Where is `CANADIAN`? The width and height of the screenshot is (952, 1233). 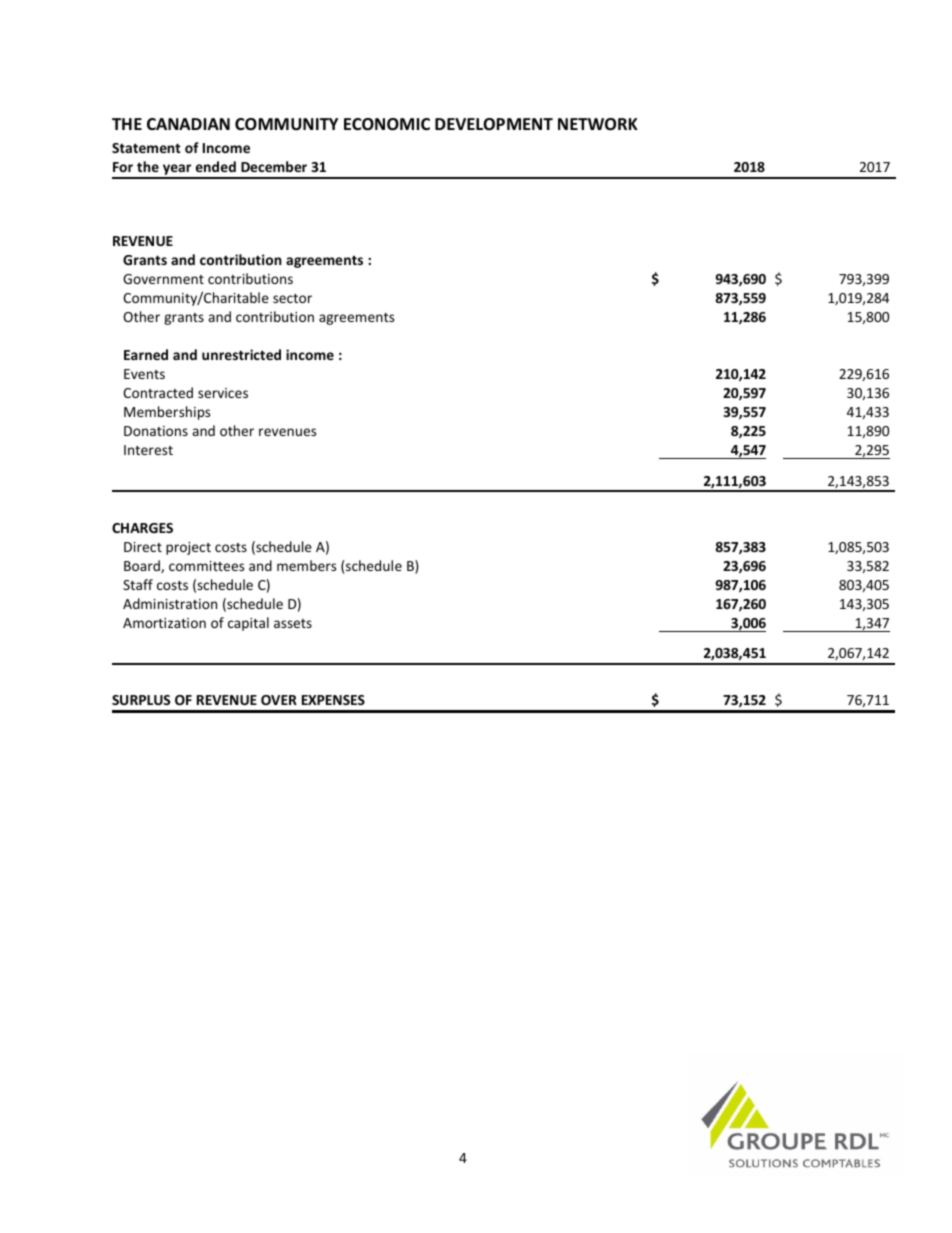 CANADIAN is located at coordinates (188, 124).
